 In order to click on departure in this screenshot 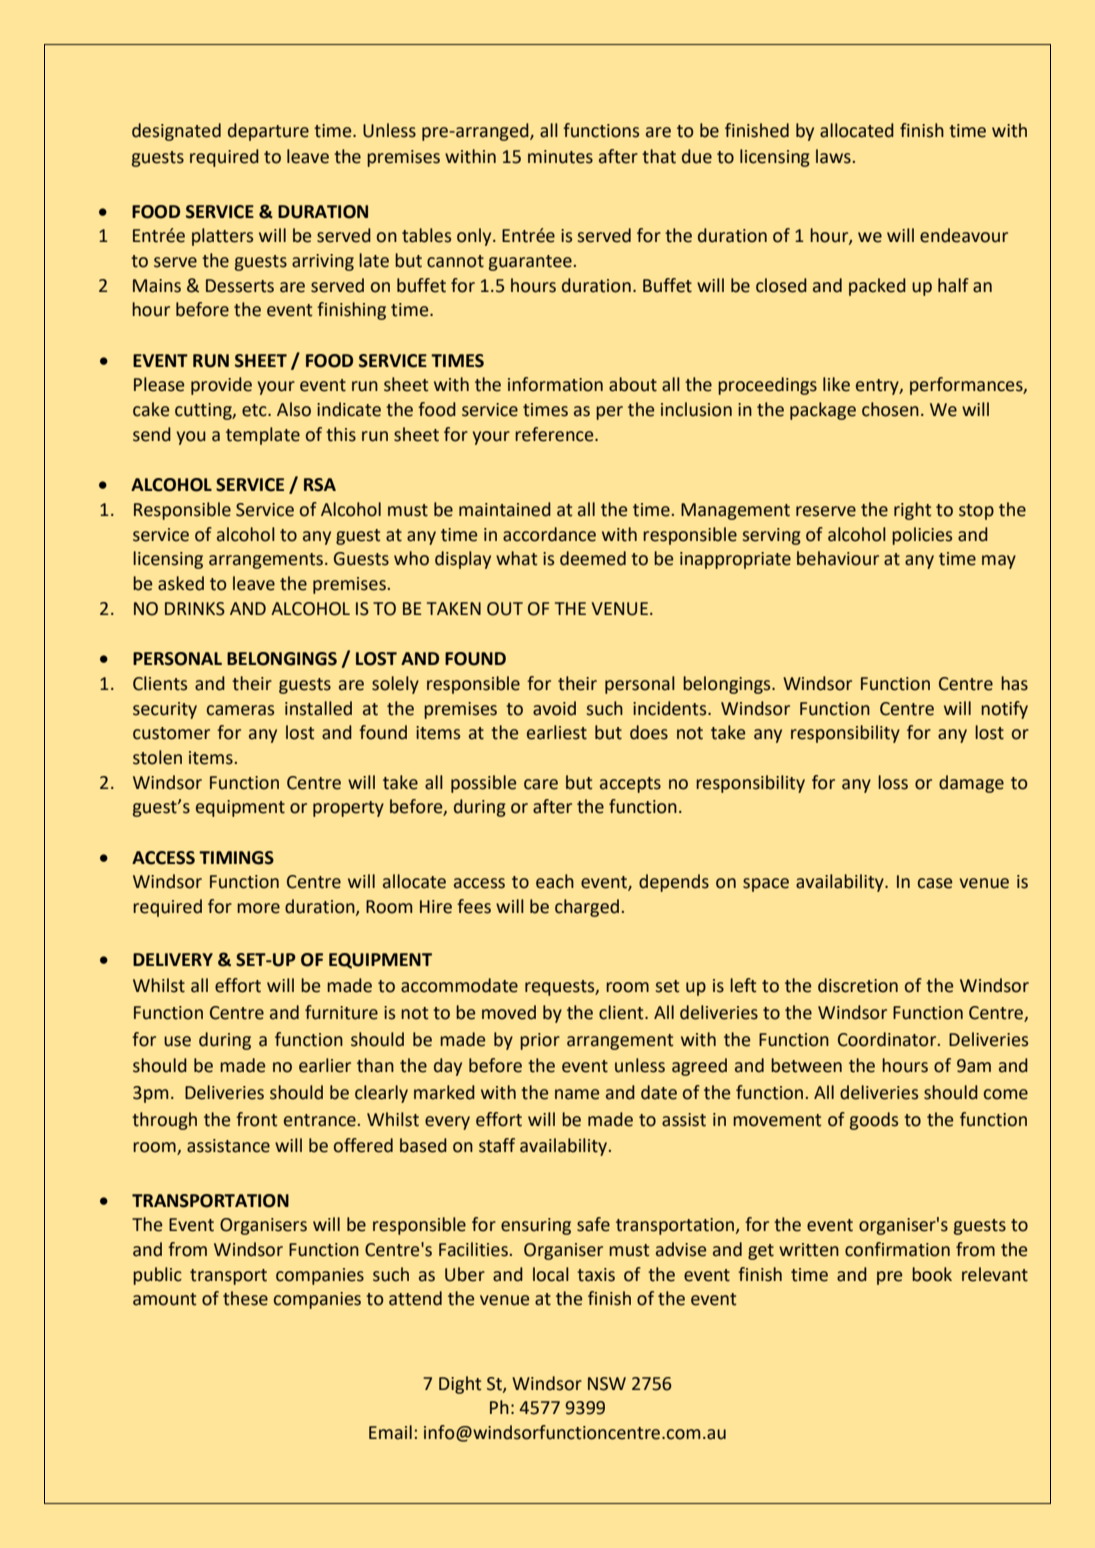, I will do `click(268, 132)`.
